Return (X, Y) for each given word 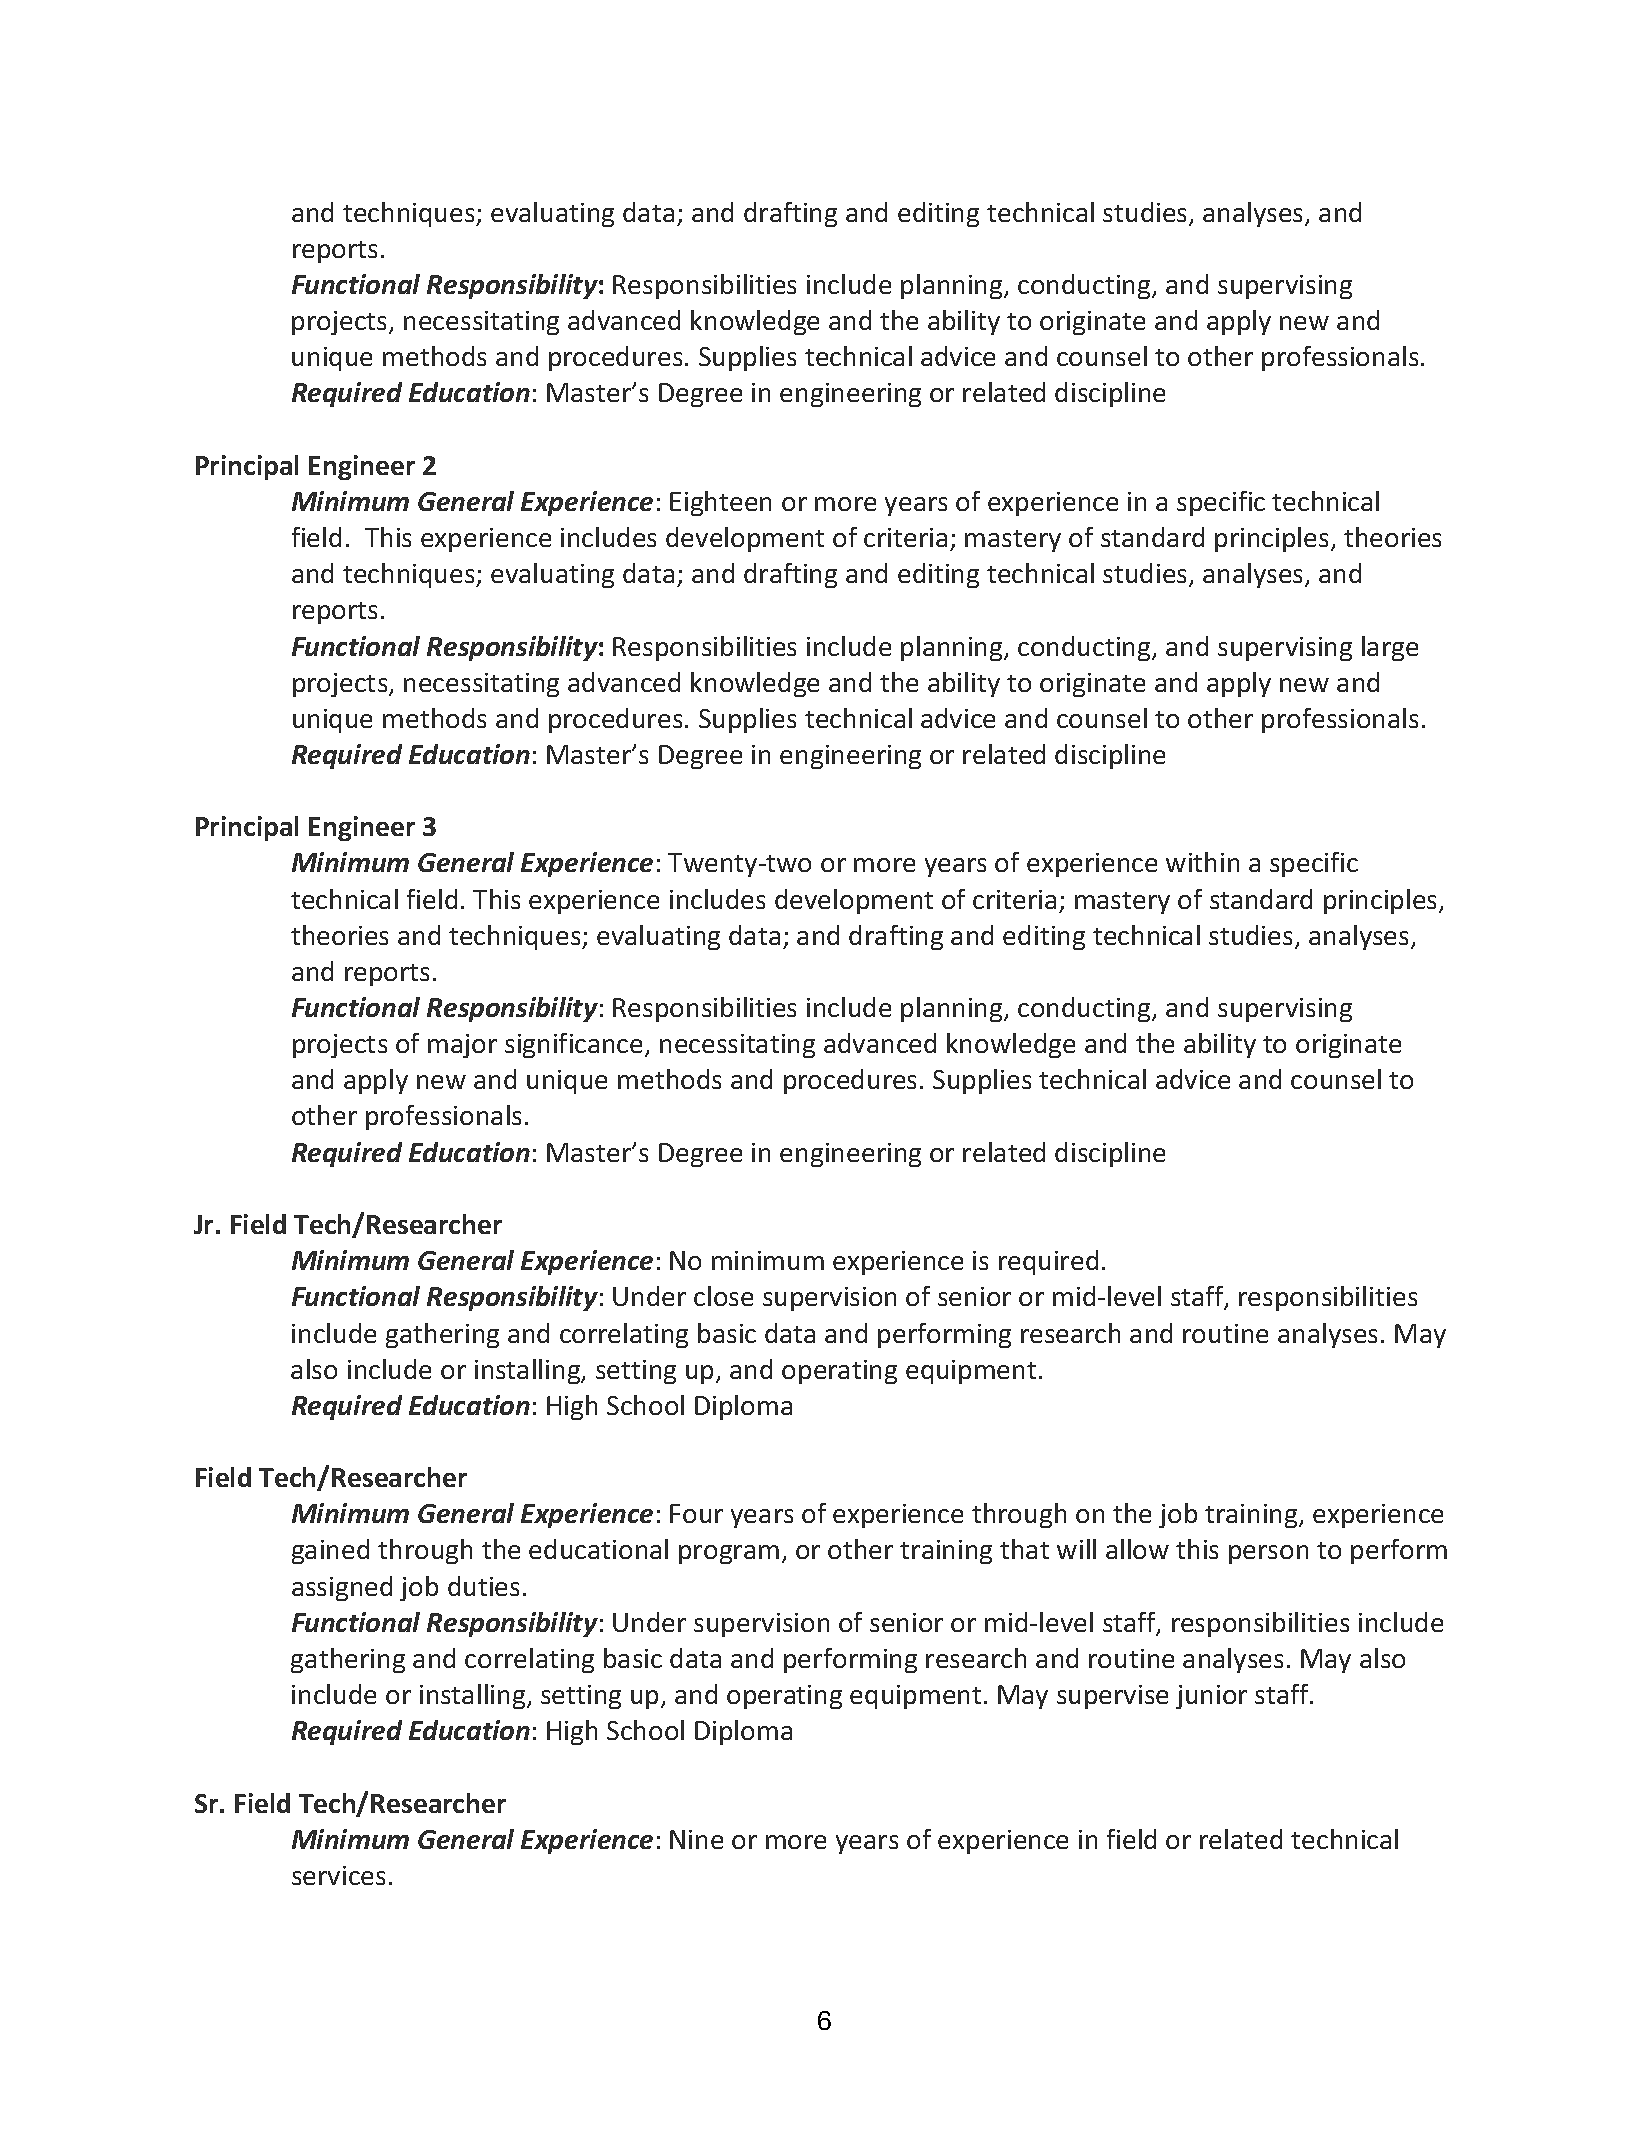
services (338, 1875)
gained (330, 1551)
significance (573, 1045)
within (1202, 862)
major (462, 1046)
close (723, 1296)
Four (696, 1513)
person (1268, 1554)
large (1390, 648)
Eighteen (720, 503)
